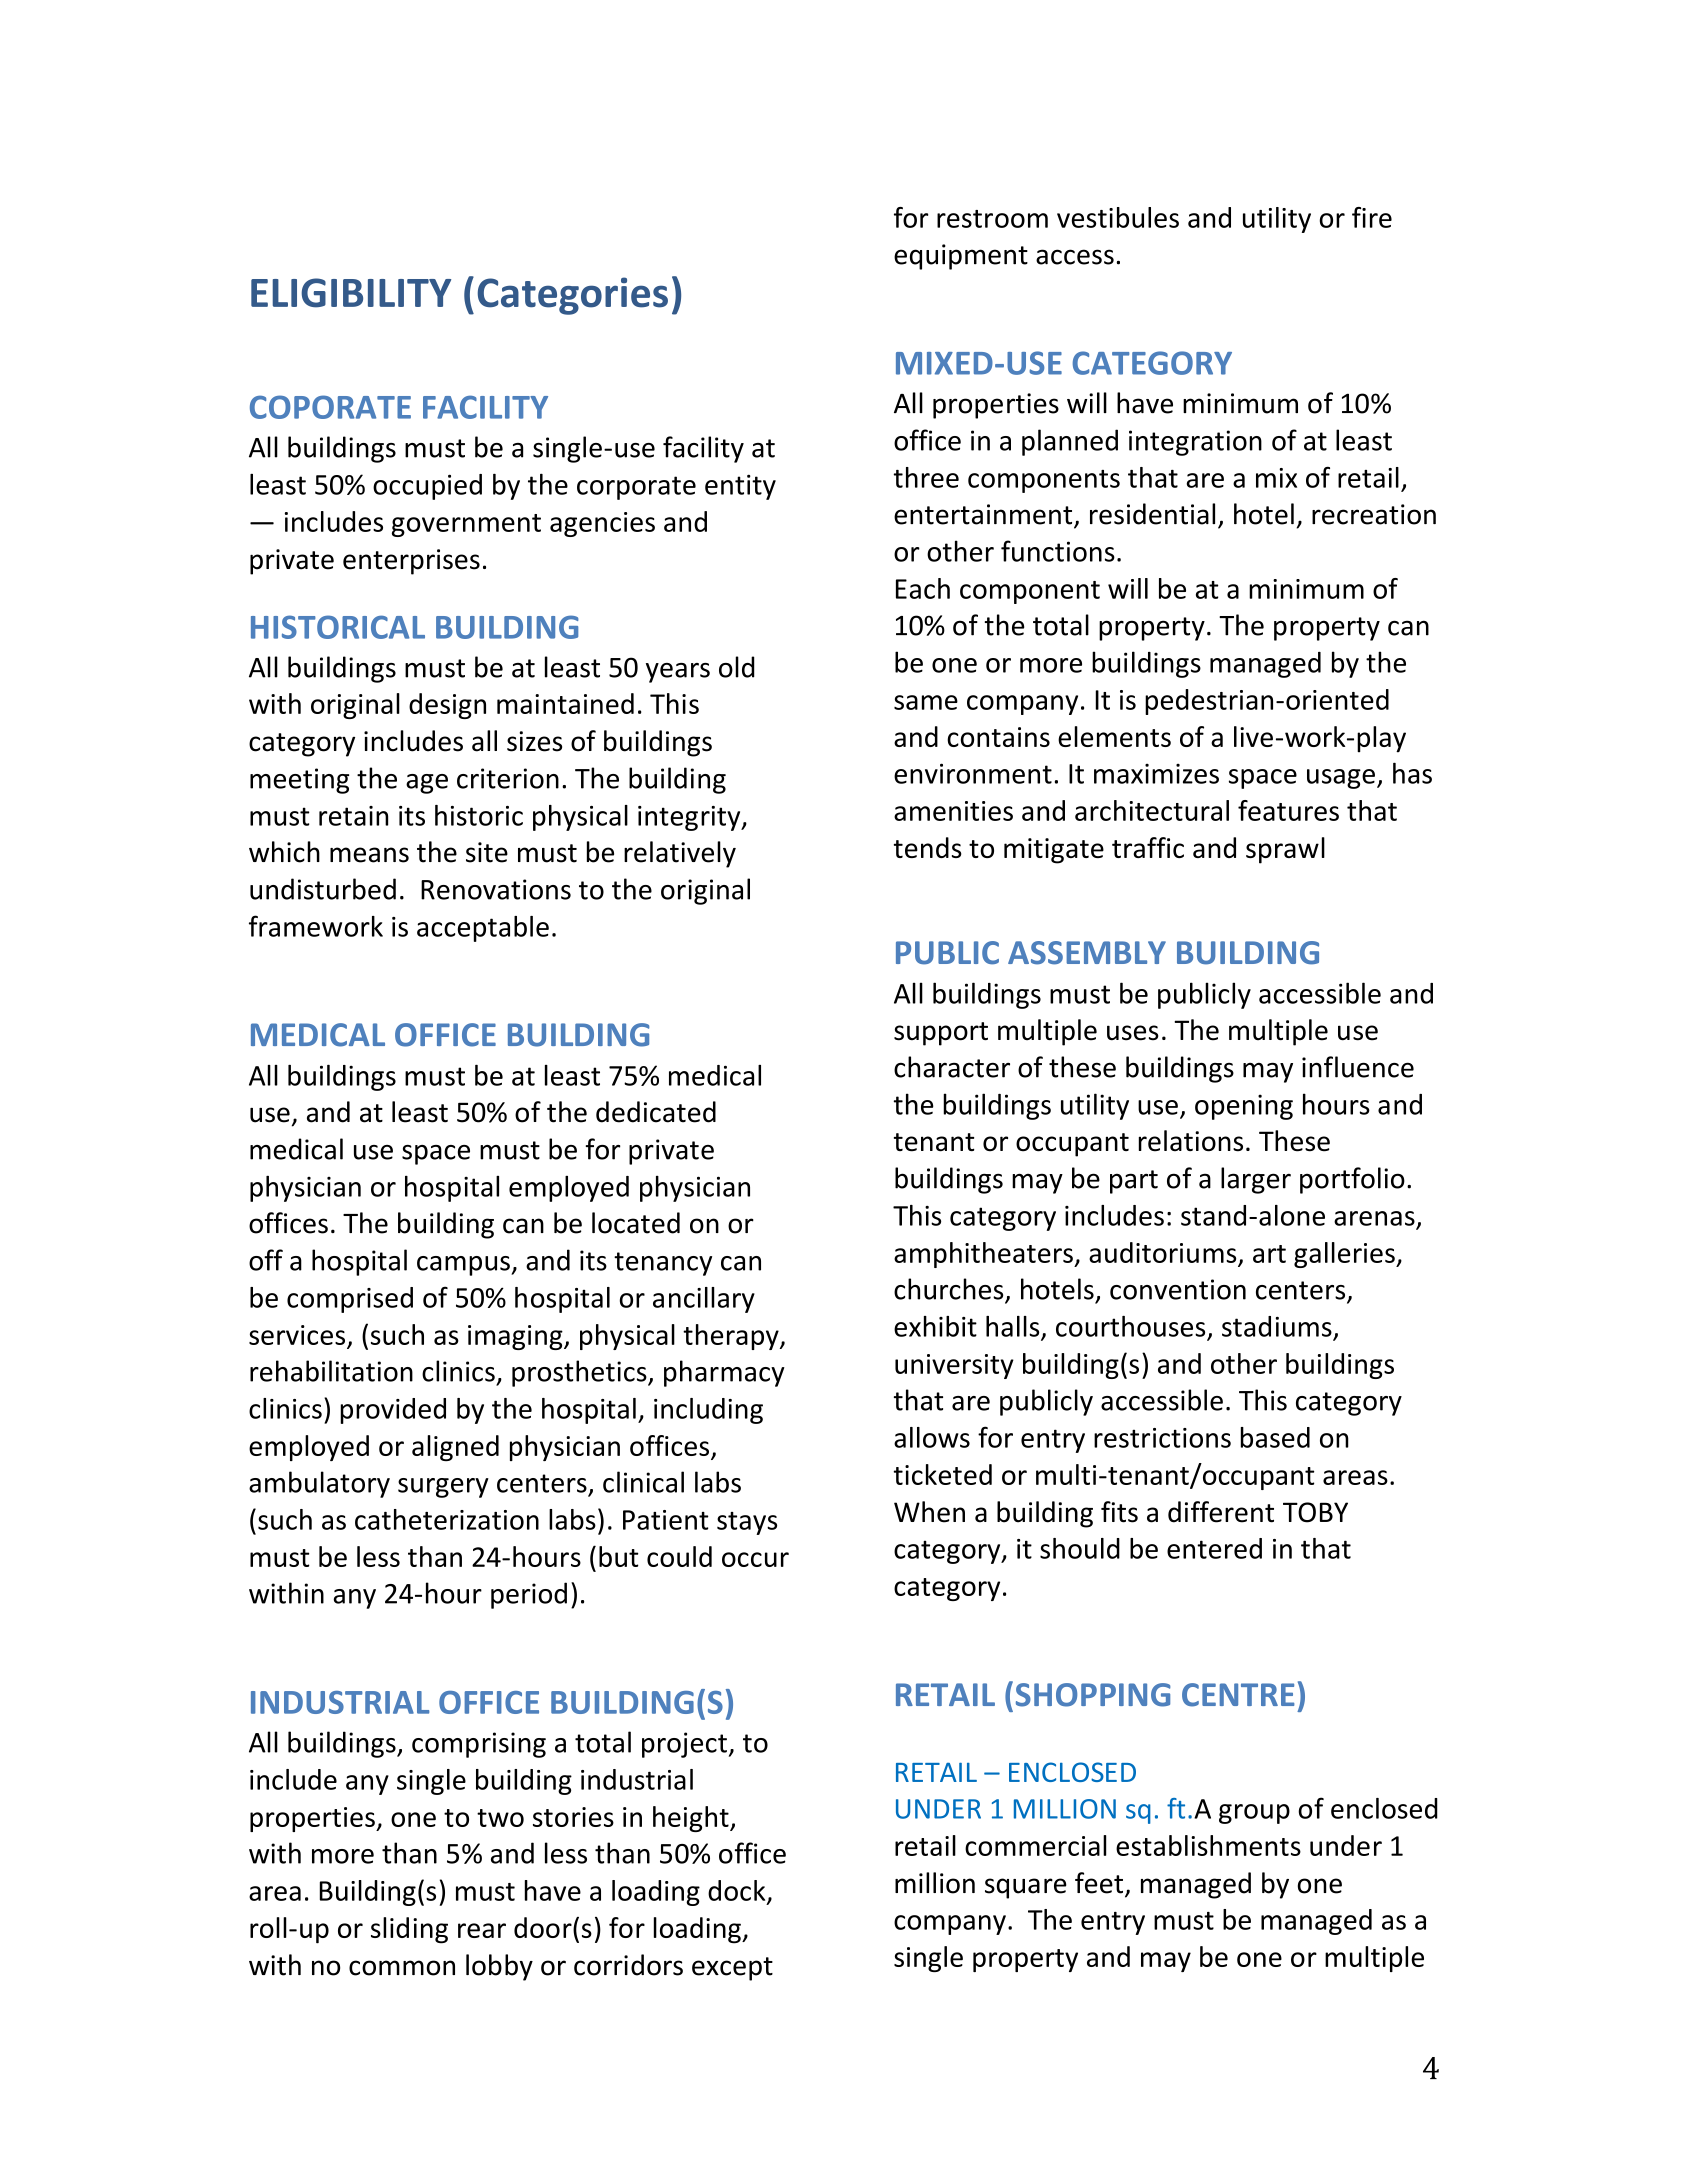 The height and width of the screenshot is (2184, 1688). I want to click on surgery, so click(443, 1488).
